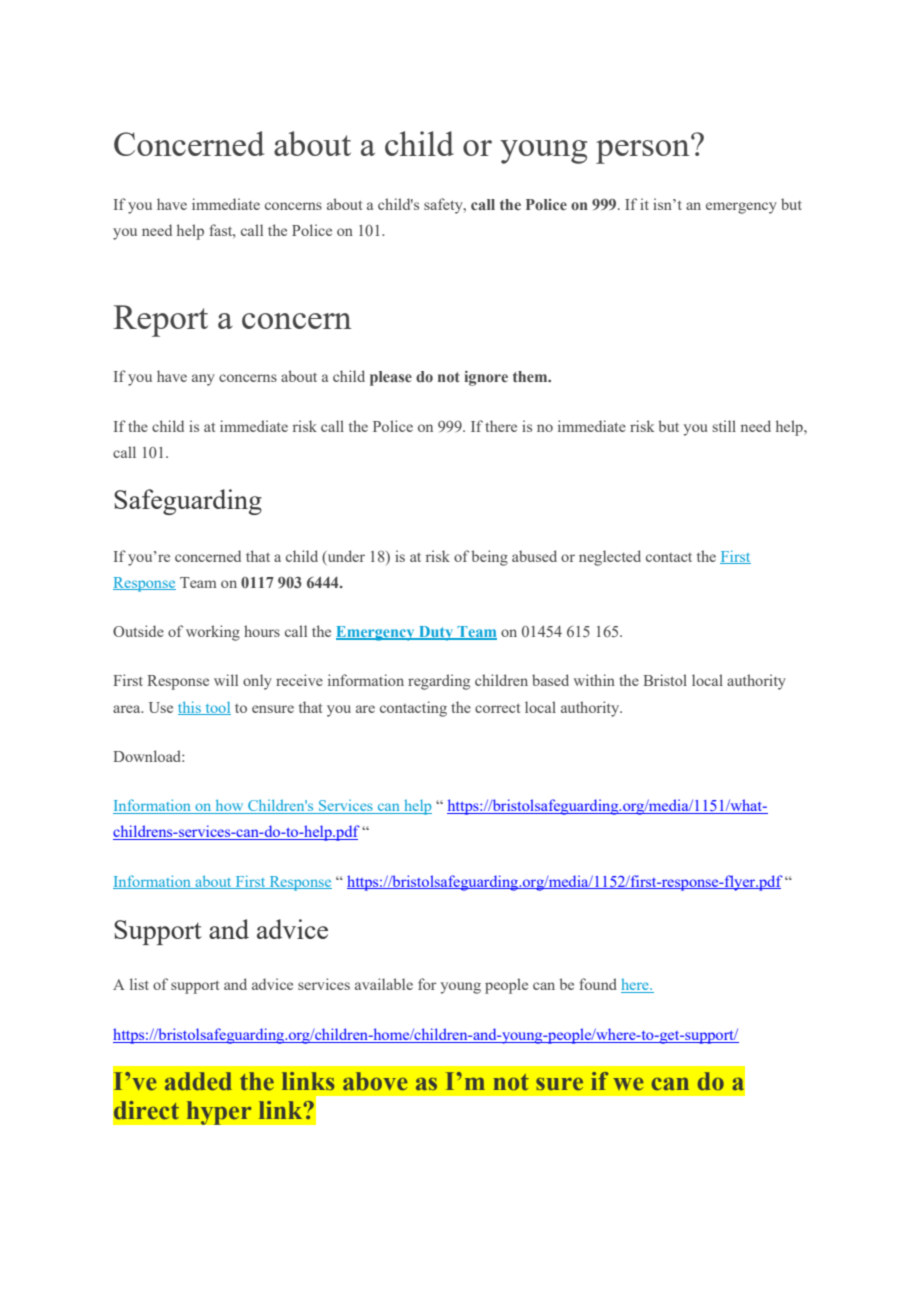 The height and width of the page is (1308, 924). I want to click on within, so click(594, 680).
